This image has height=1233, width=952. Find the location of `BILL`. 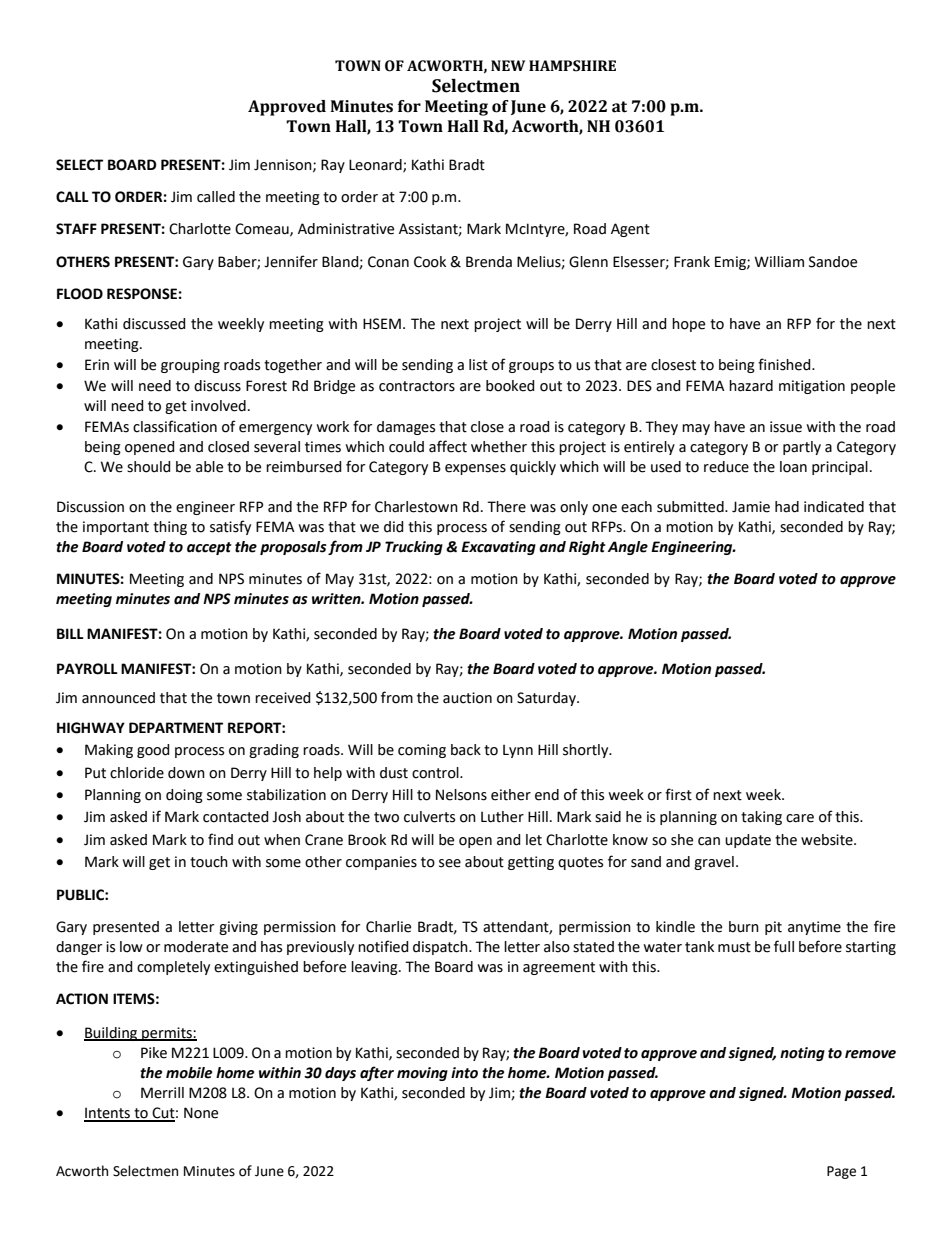

BILL is located at coordinates (70, 633).
